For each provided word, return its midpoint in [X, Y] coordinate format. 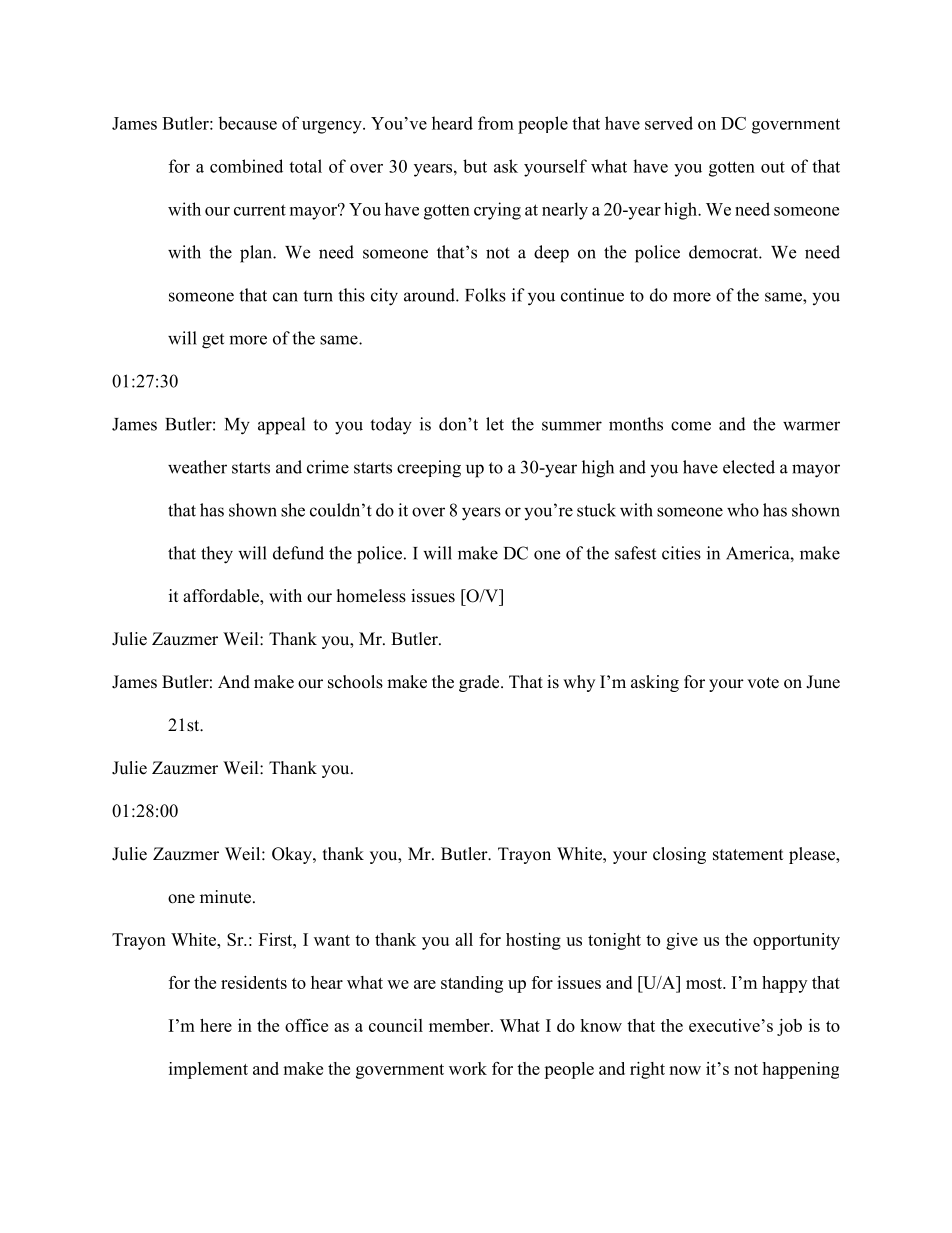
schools [355, 682]
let [495, 424]
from [496, 123]
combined [246, 166]
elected [749, 467]
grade [480, 683]
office [306, 1025]
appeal [281, 426]
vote [763, 683]
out [773, 167]
